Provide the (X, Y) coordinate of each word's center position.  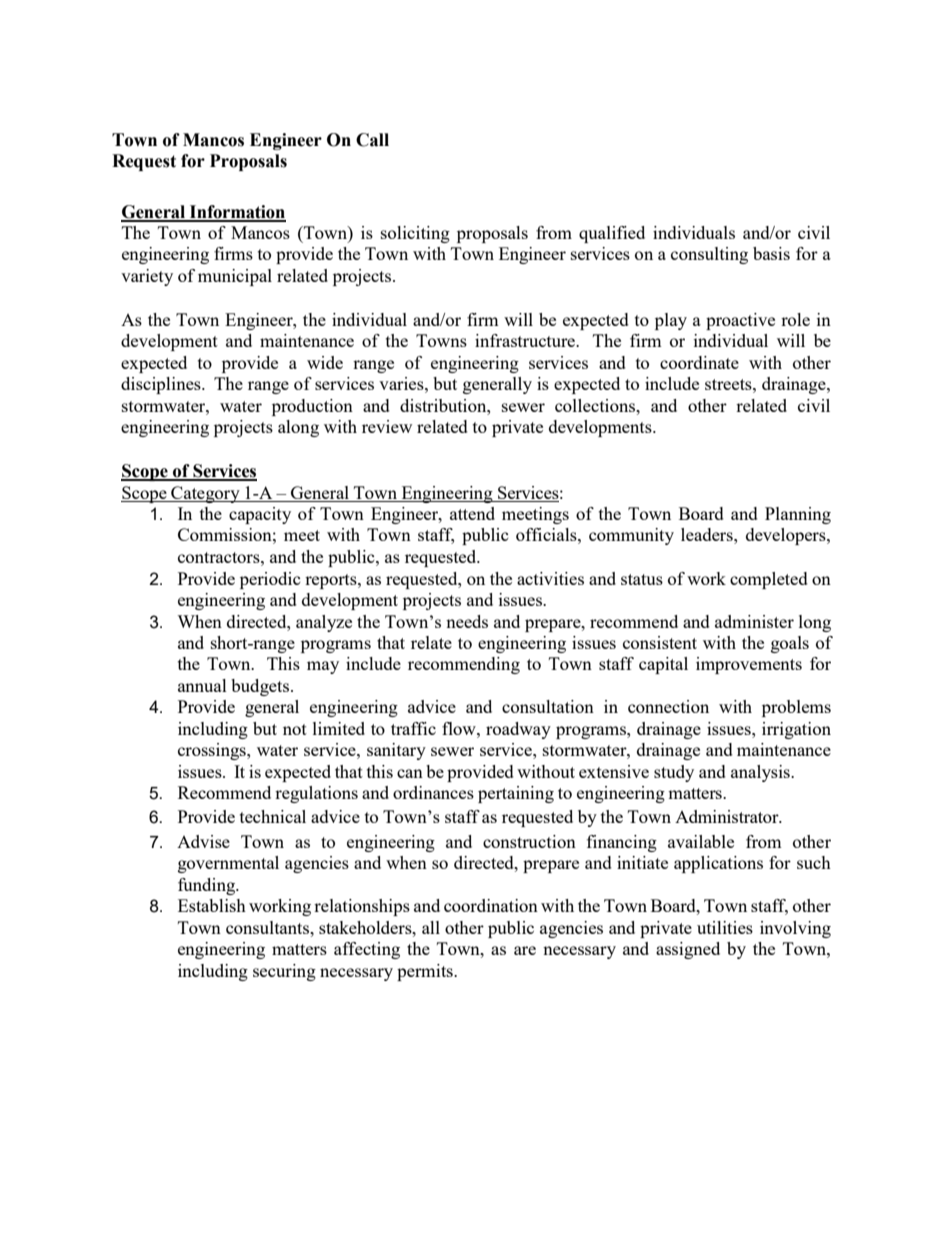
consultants (268, 927)
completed (769, 580)
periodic (270, 580)
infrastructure (526, 340)
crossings (213, 751)
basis (771, 253)
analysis (761, 773)
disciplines (162, 385)
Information (237, 213)
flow (460, 728)
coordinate (699, 362)
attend (472, 513)
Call (372, 140)
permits (426, 972)
